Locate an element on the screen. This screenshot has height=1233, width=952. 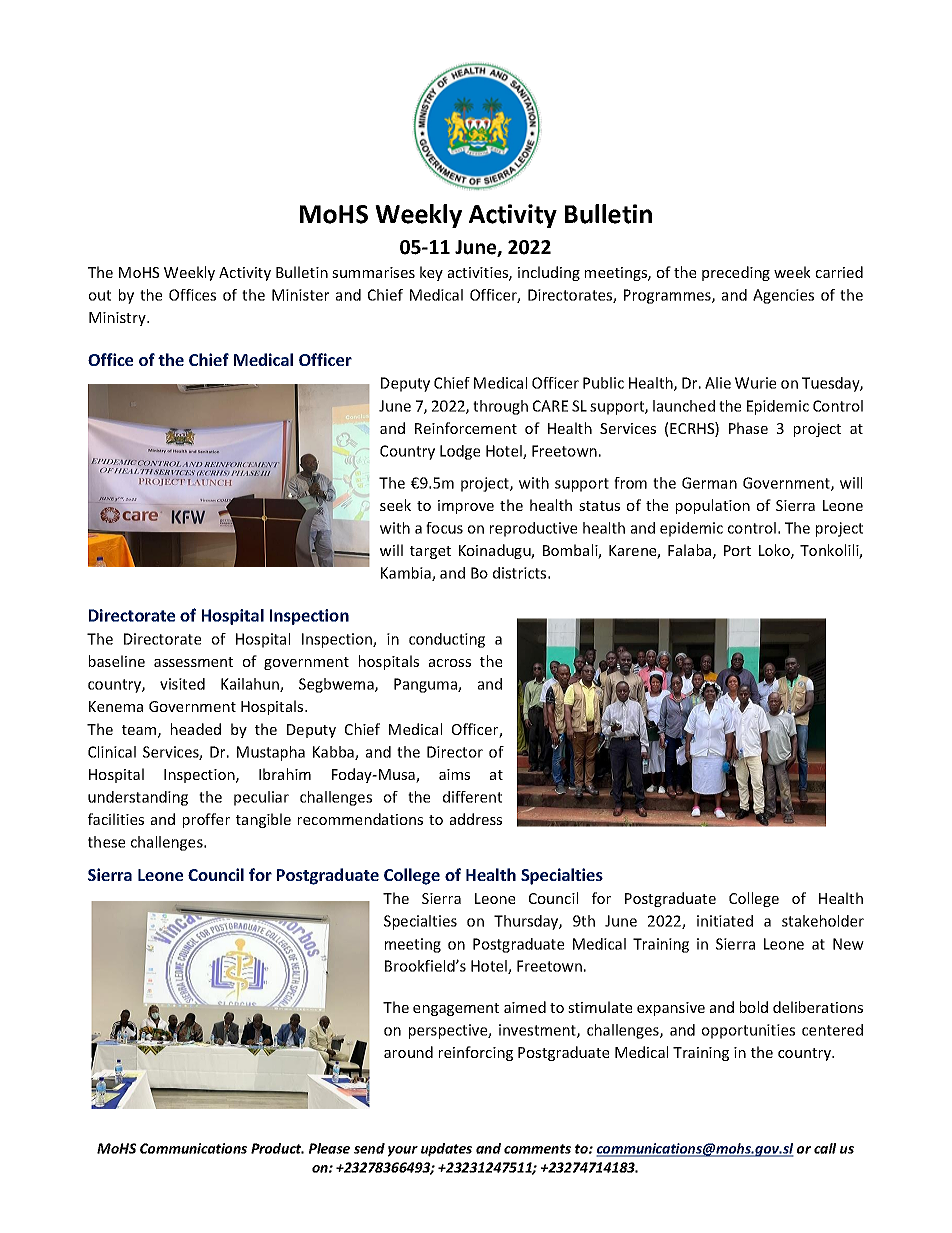
headed is located at coordinates (196, 729).
